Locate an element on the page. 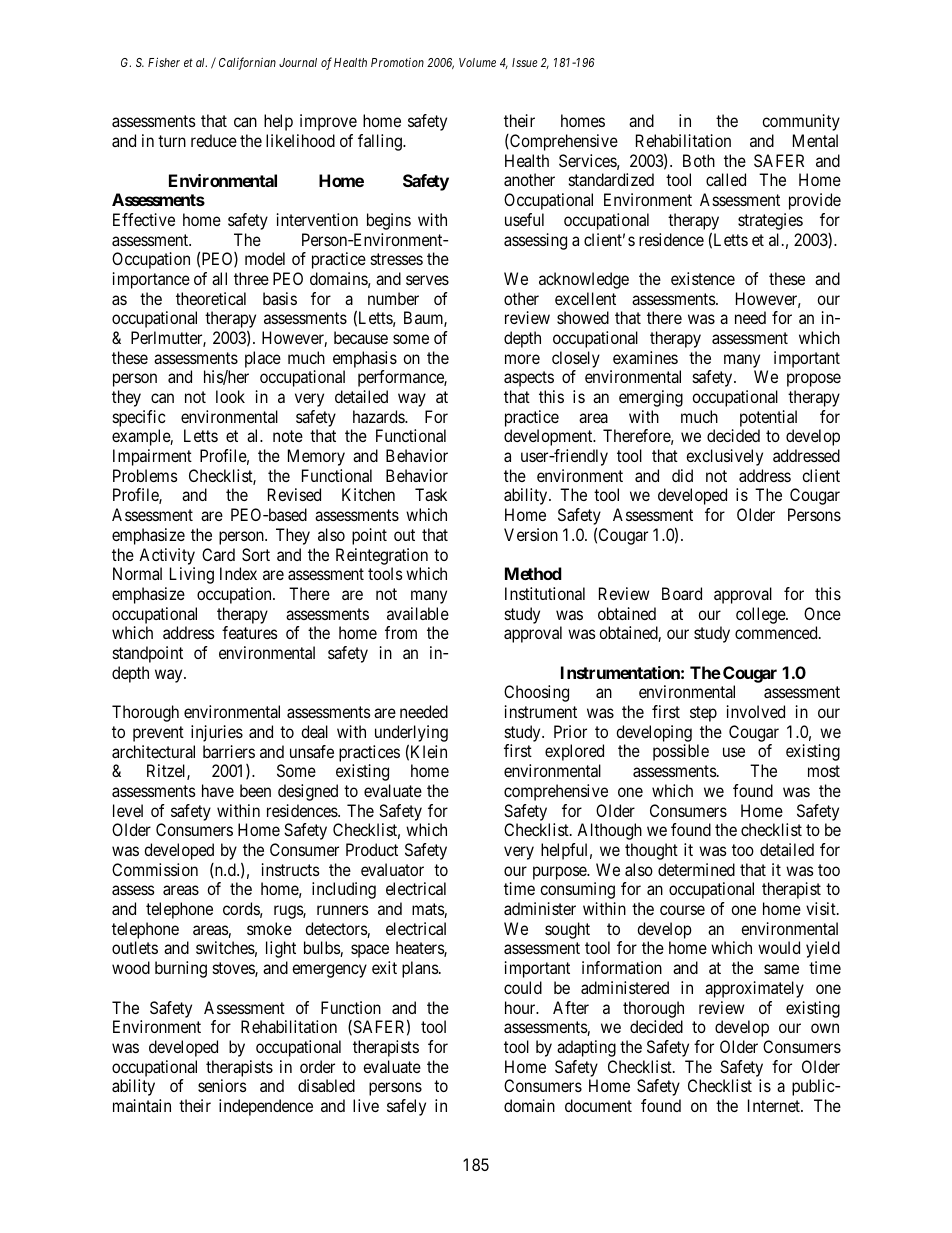 This image has height=1233, width=952. Living is located at coordinates (192, 575).
